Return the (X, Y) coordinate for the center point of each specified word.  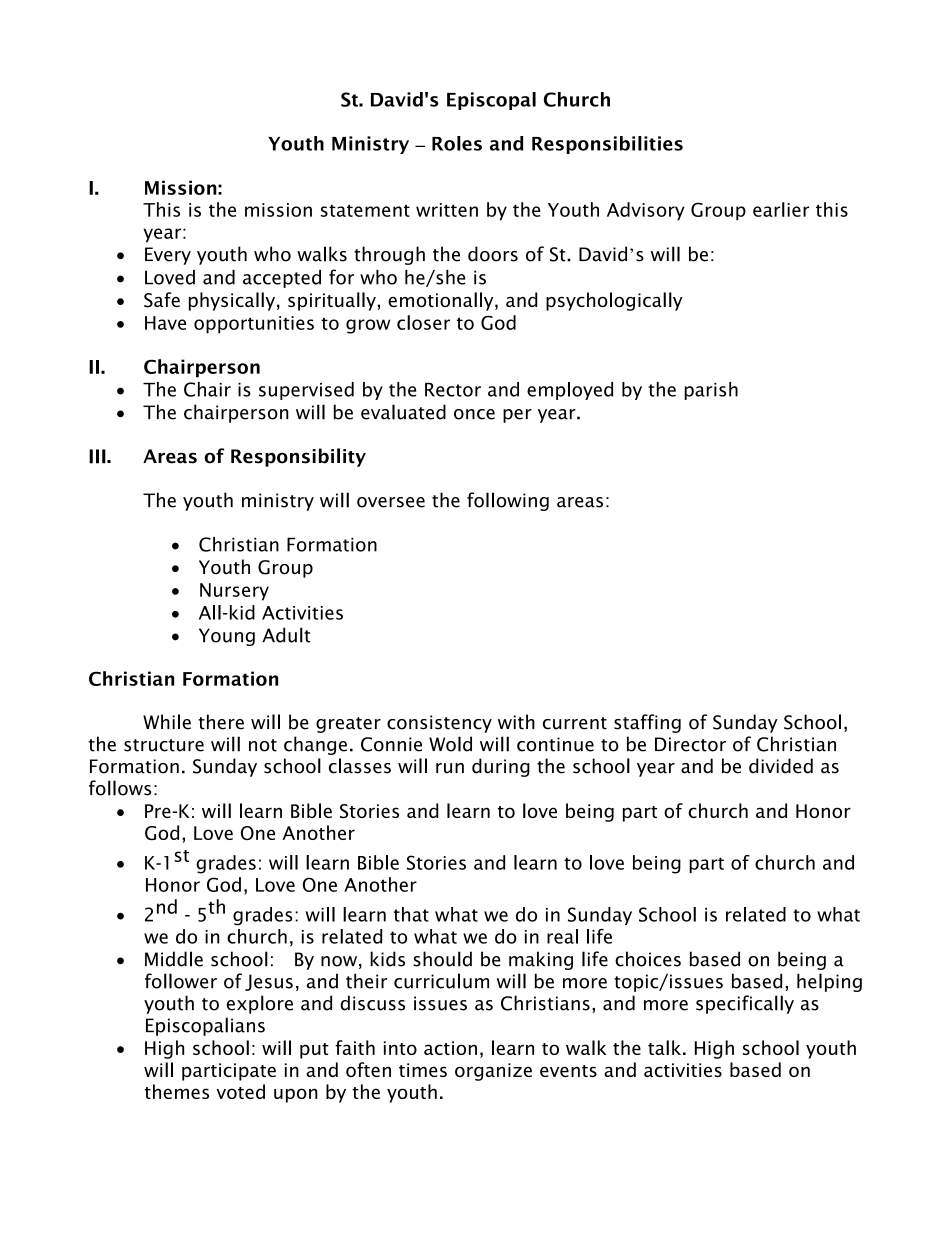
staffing (647, 723)
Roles (457, 143)
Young (227, 637)
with (516, 722)
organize (493, 1072)
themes (177, 1091)
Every (168, 256)
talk (666, 1047)
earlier (781, 209)
